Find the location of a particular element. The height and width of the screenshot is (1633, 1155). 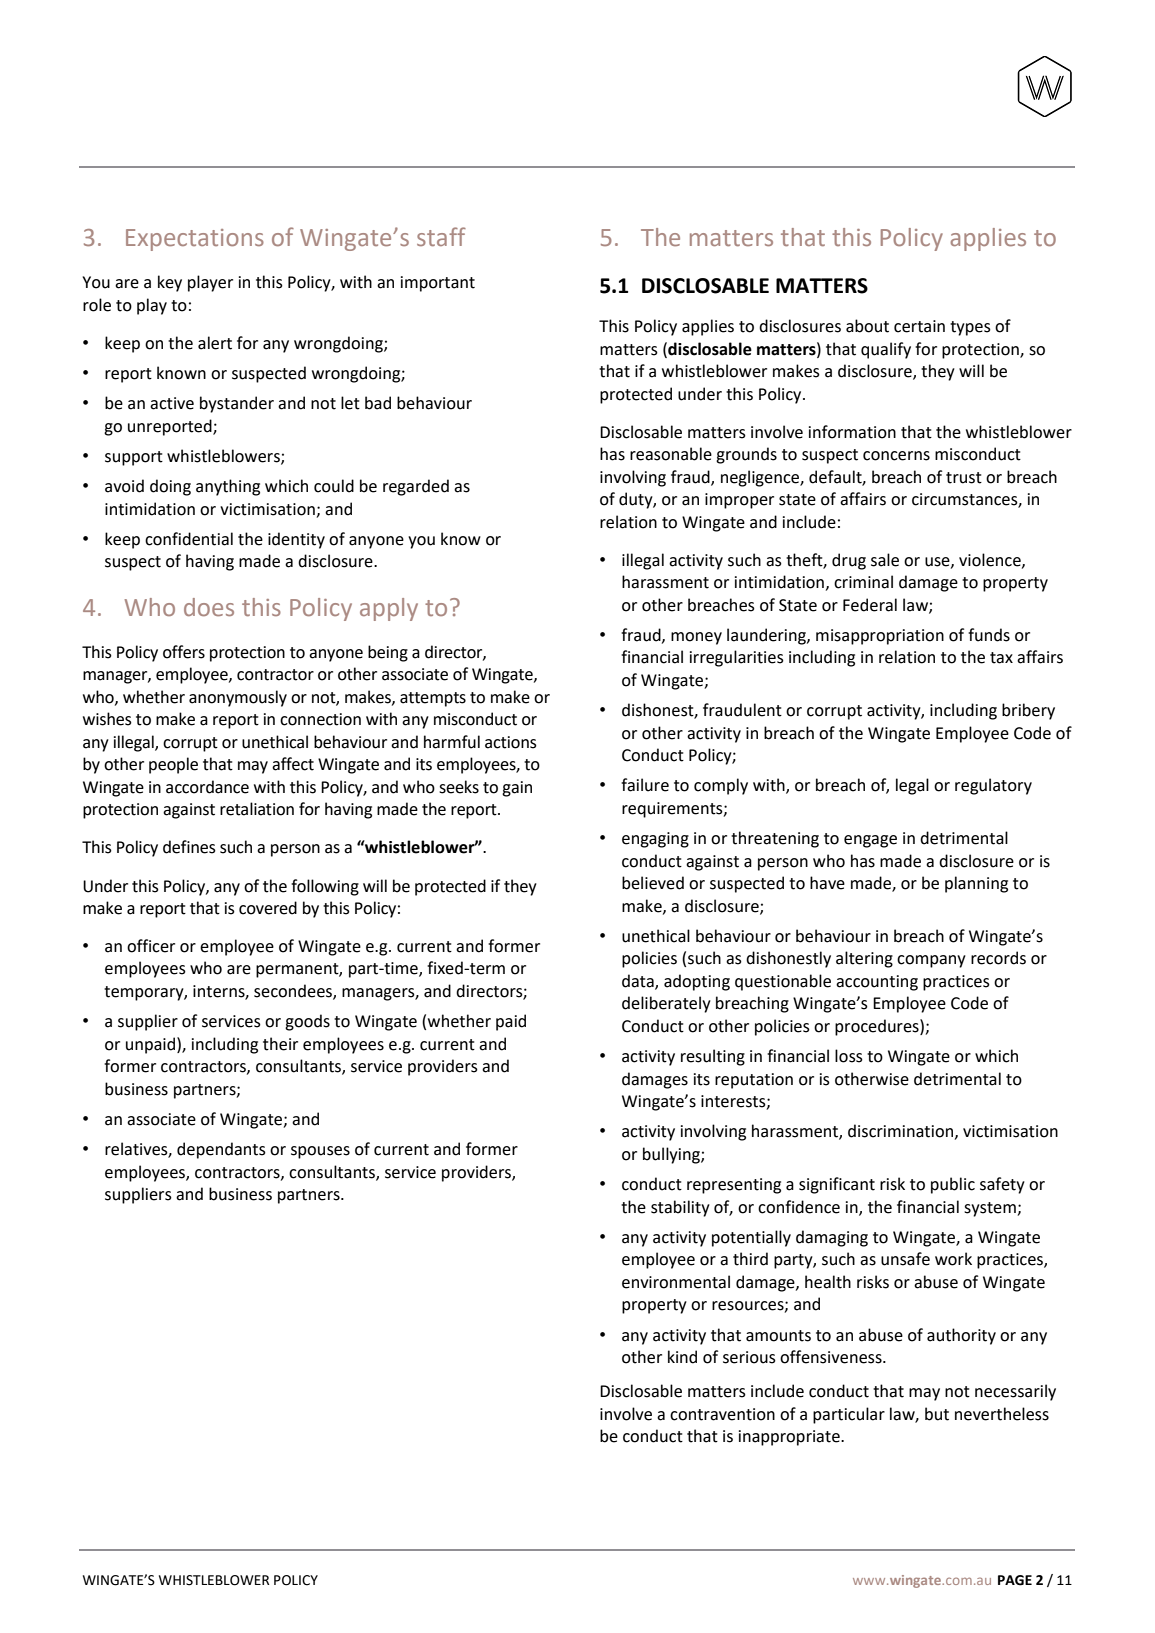

kind is located at coordinates (682, 1357).
